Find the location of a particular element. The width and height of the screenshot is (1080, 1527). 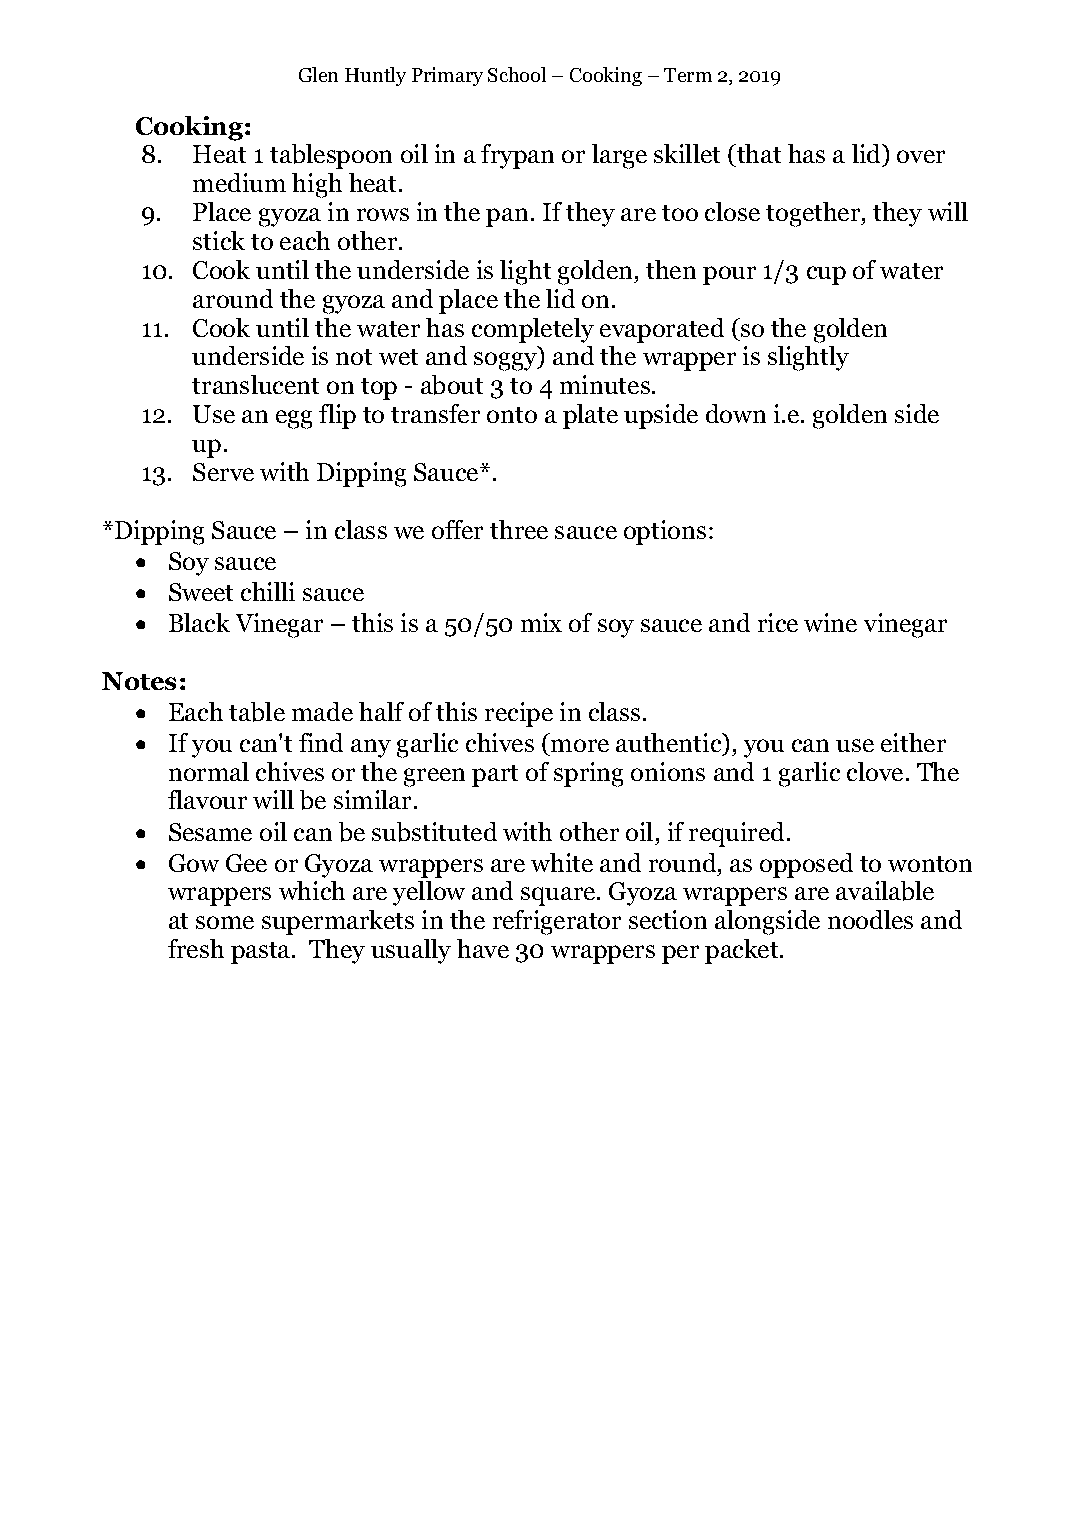

translucent is located at coordinates (255, 384).
